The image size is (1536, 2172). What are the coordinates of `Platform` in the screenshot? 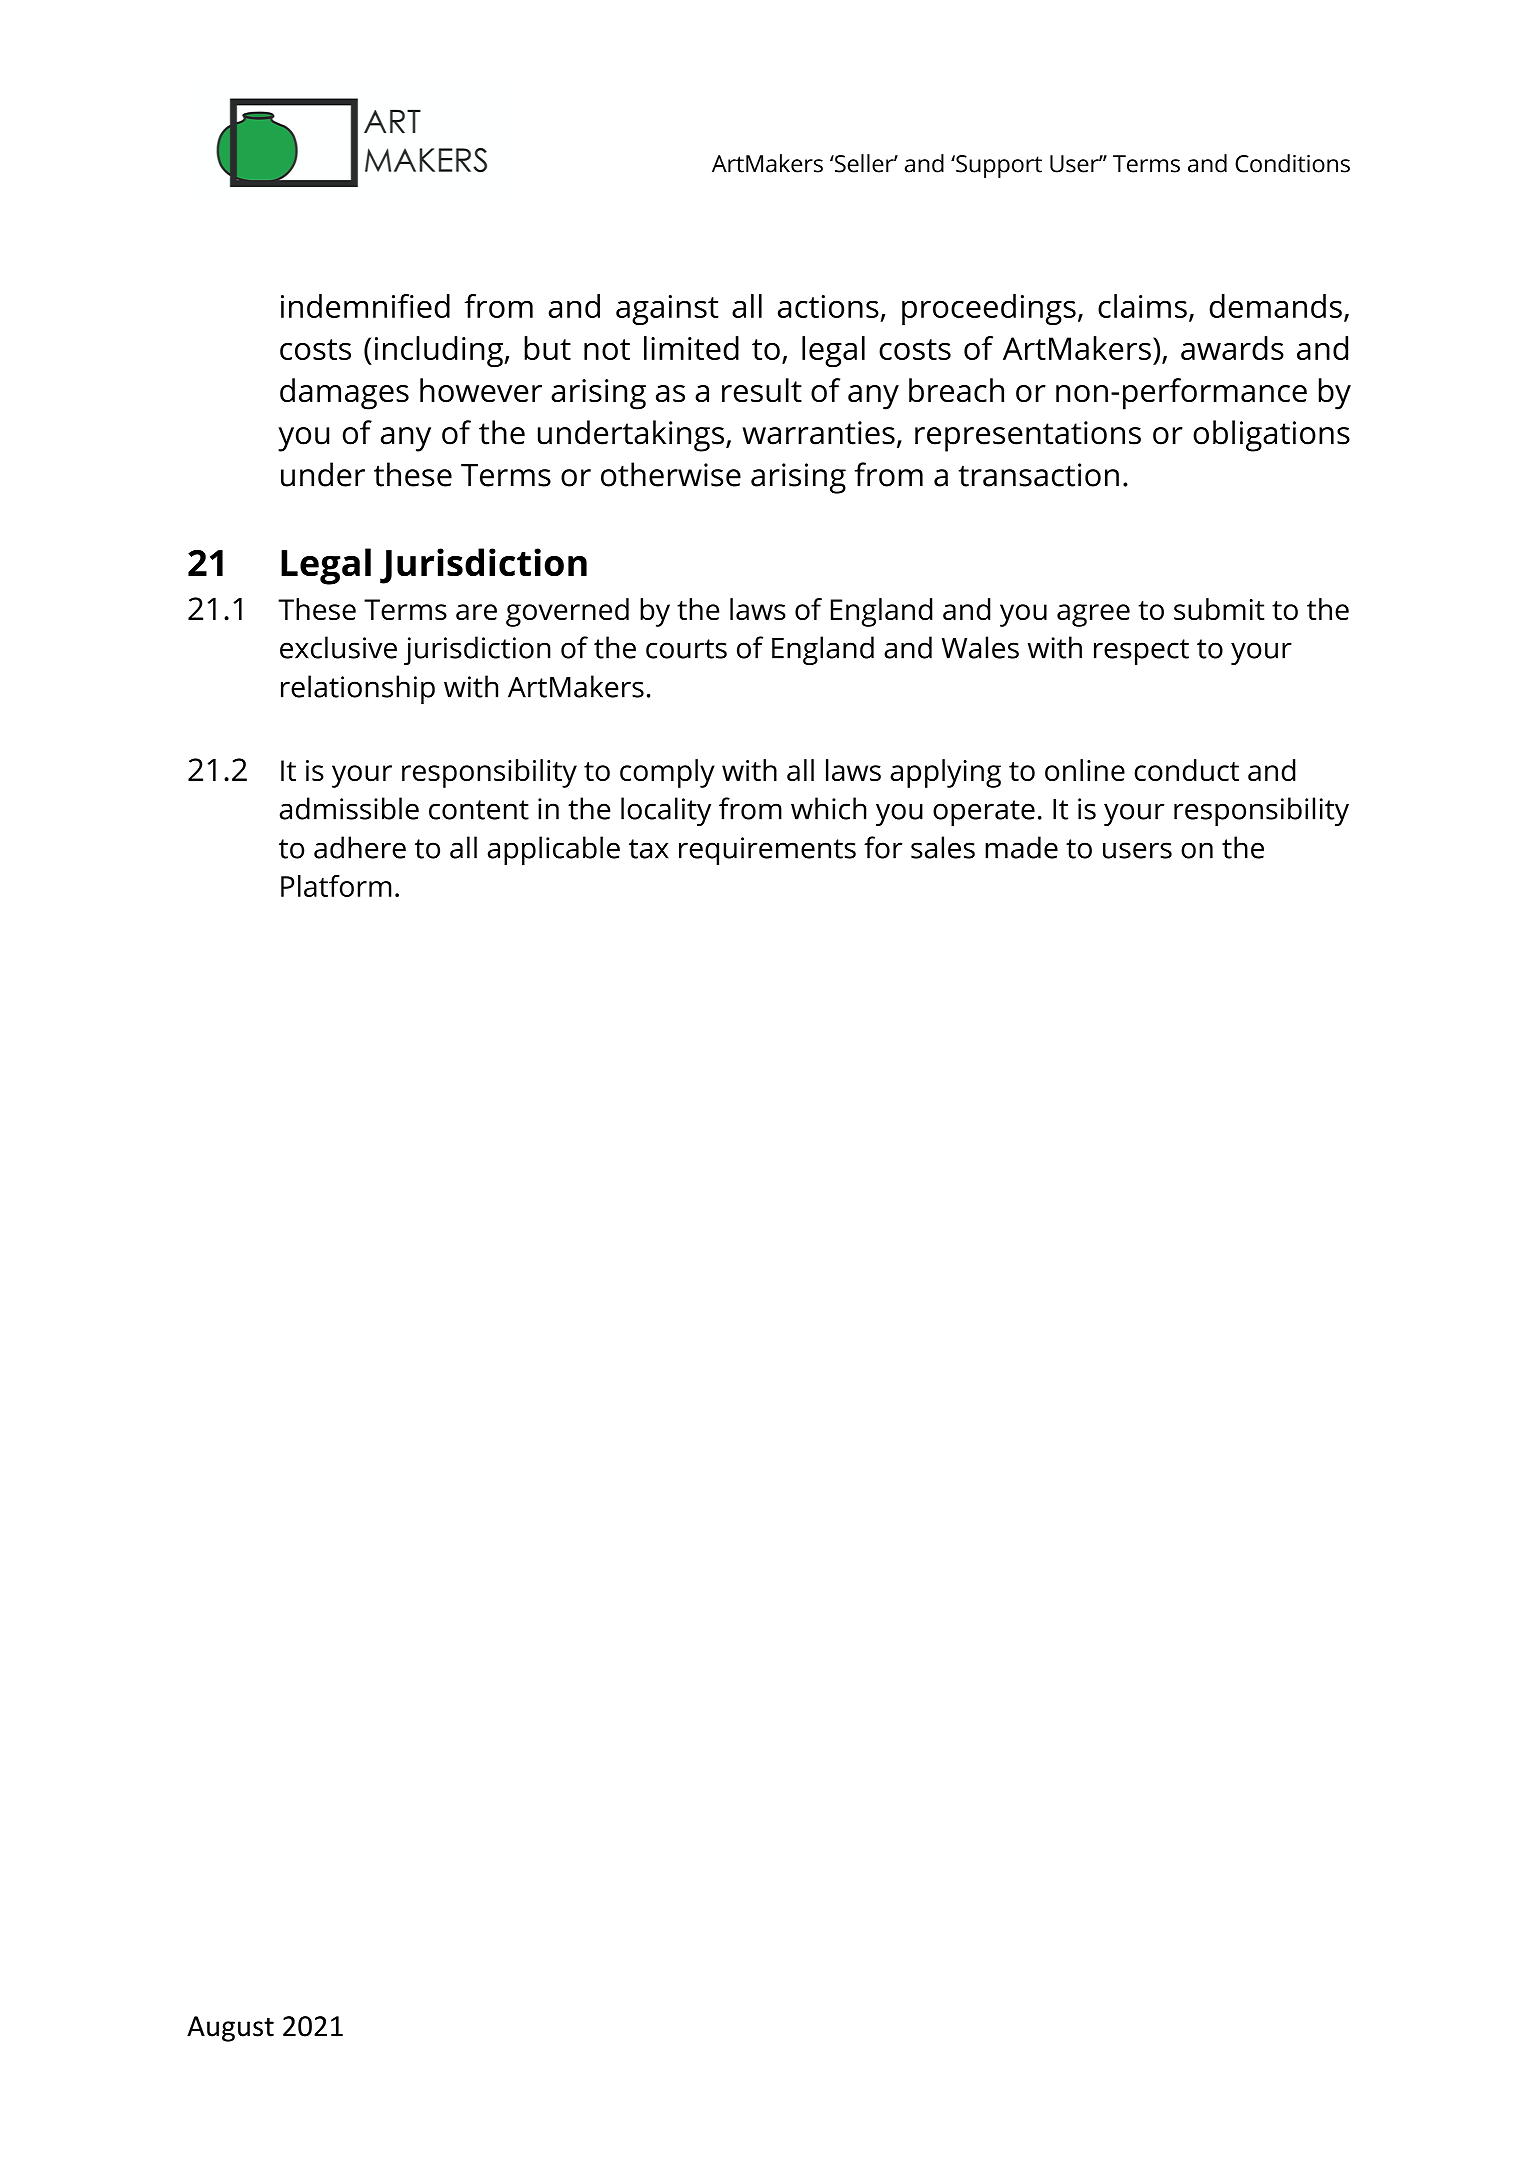 It's located at (336, 886).
